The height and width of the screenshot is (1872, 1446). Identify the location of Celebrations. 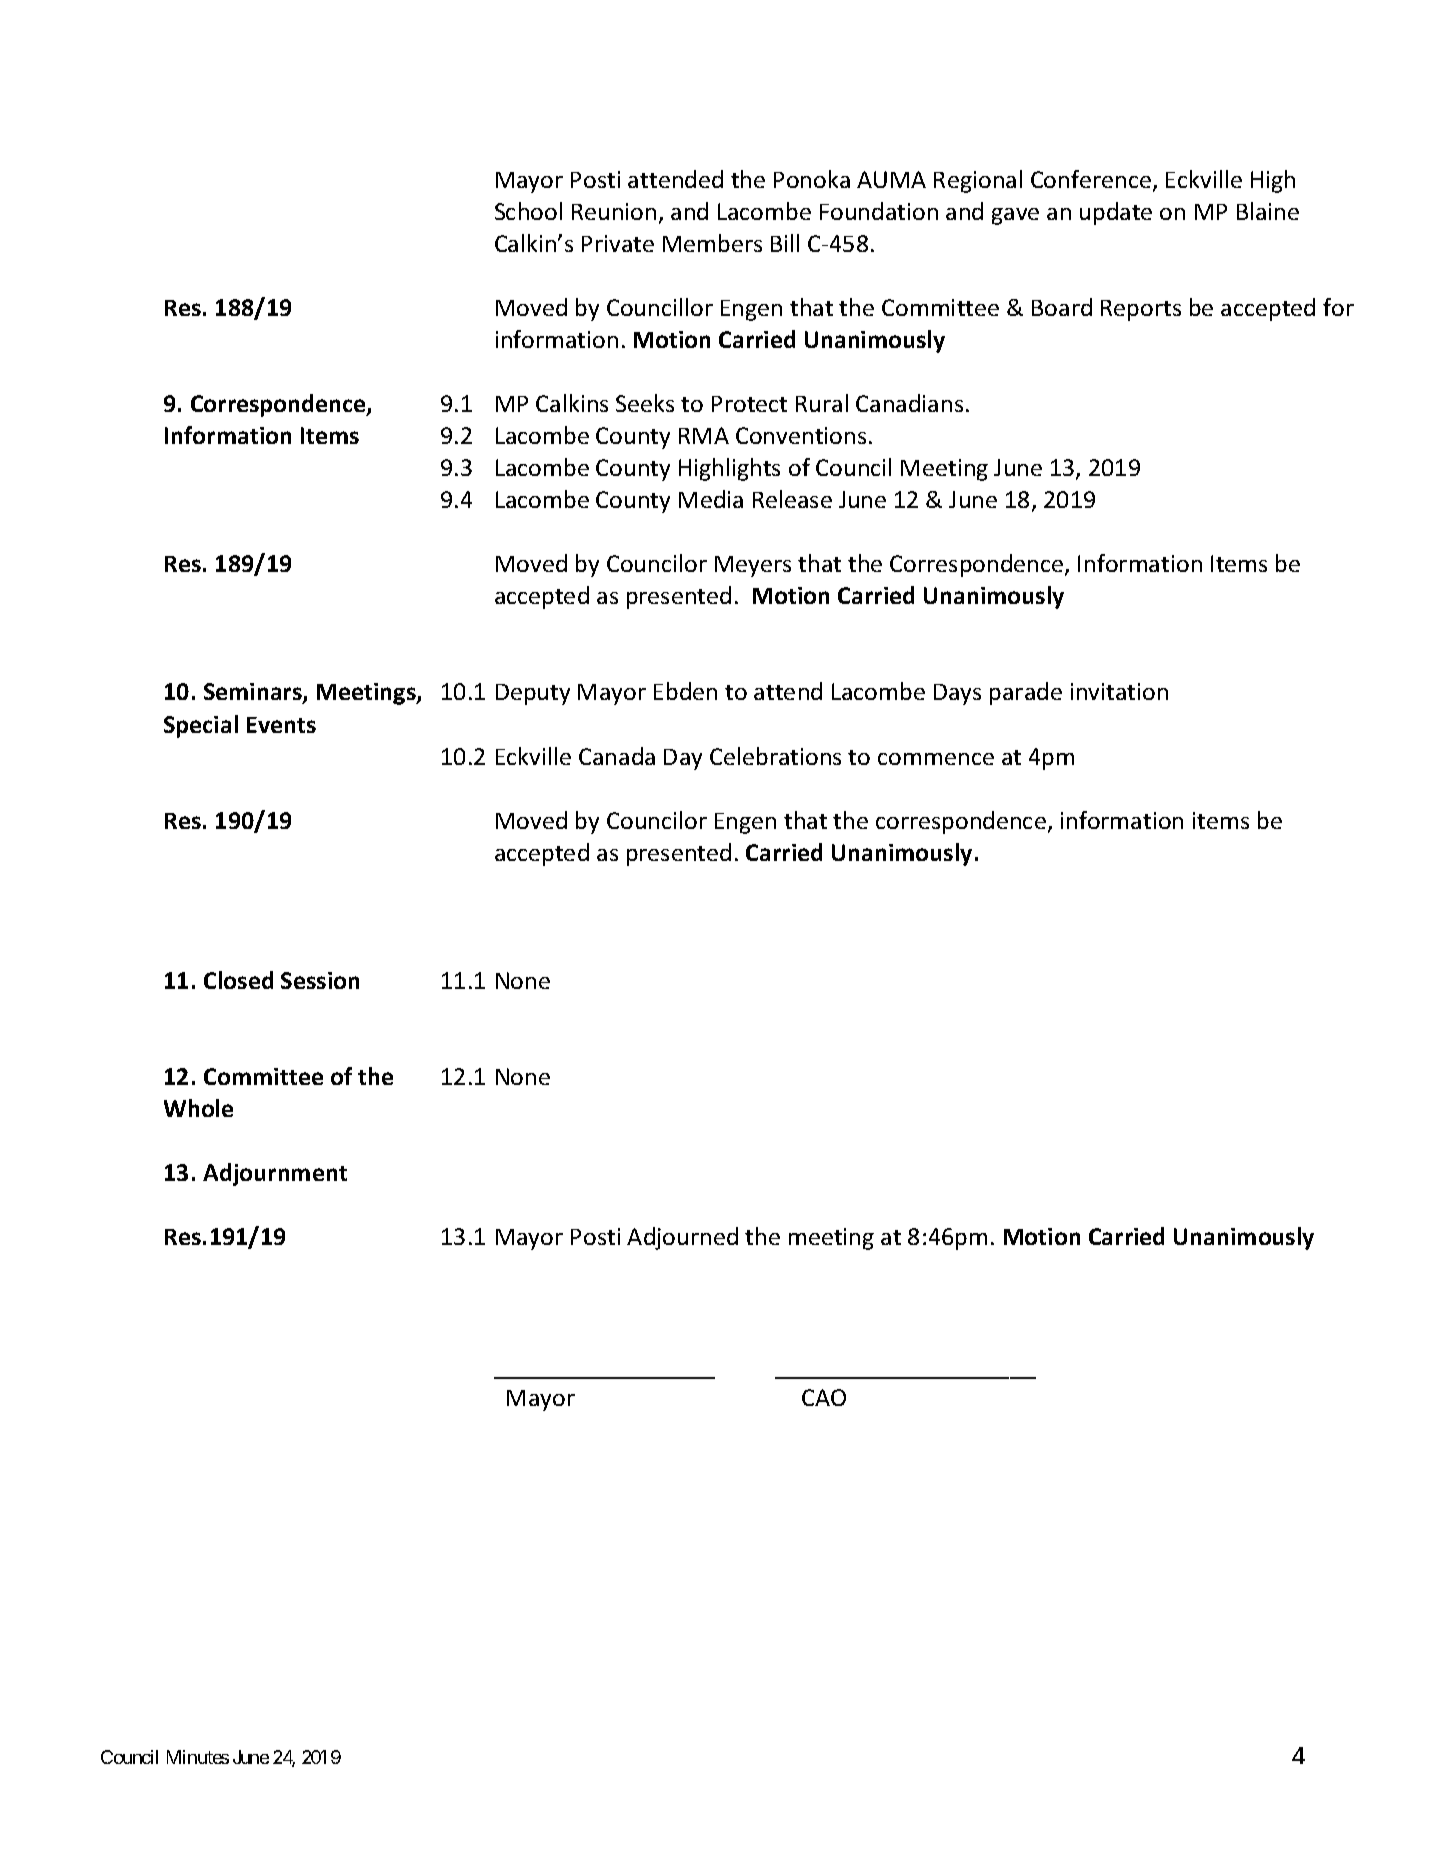
(775, 756).
